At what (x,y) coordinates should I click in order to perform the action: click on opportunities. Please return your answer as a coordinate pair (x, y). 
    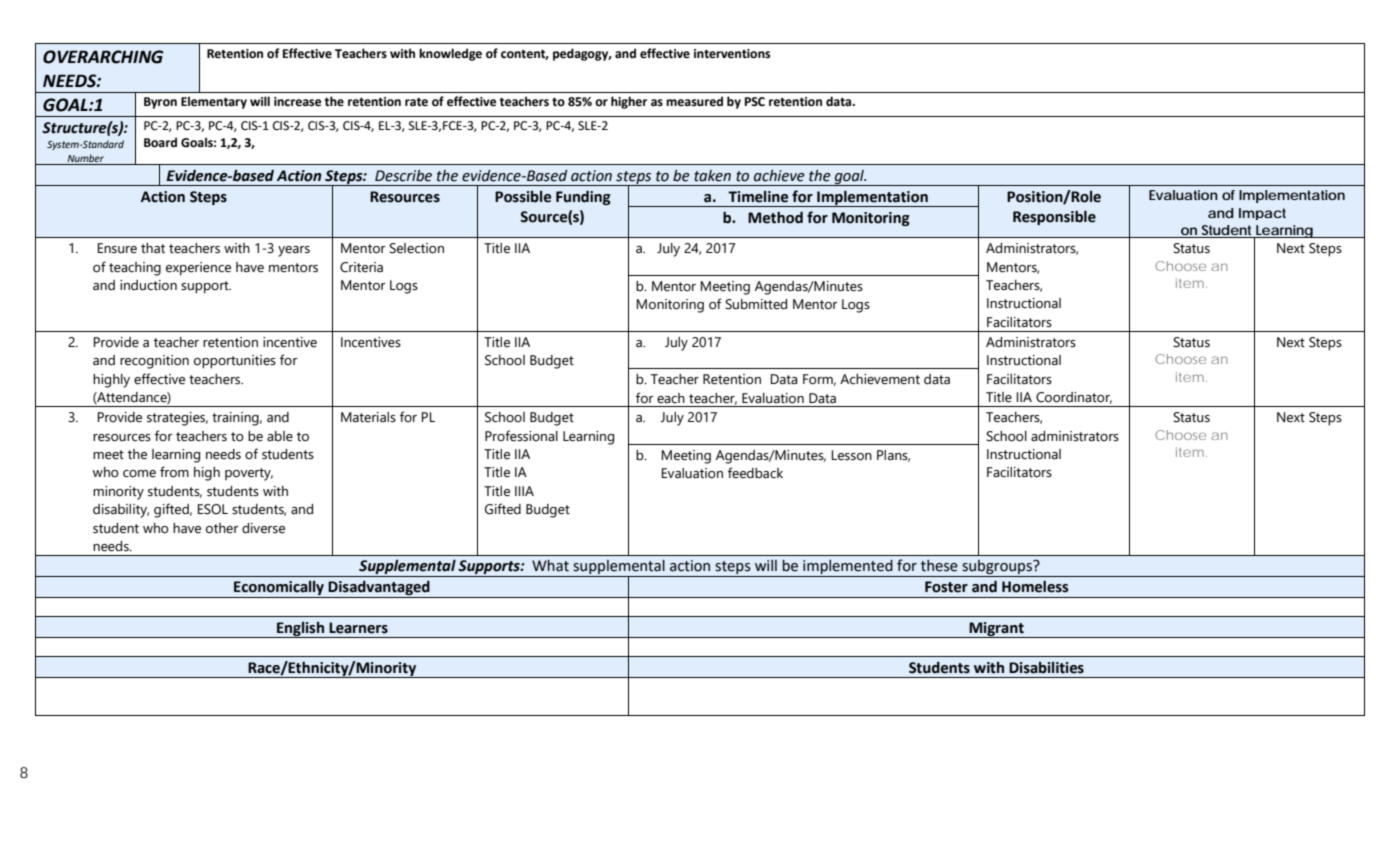
    Looking at the image, I should click on (235, 362).
